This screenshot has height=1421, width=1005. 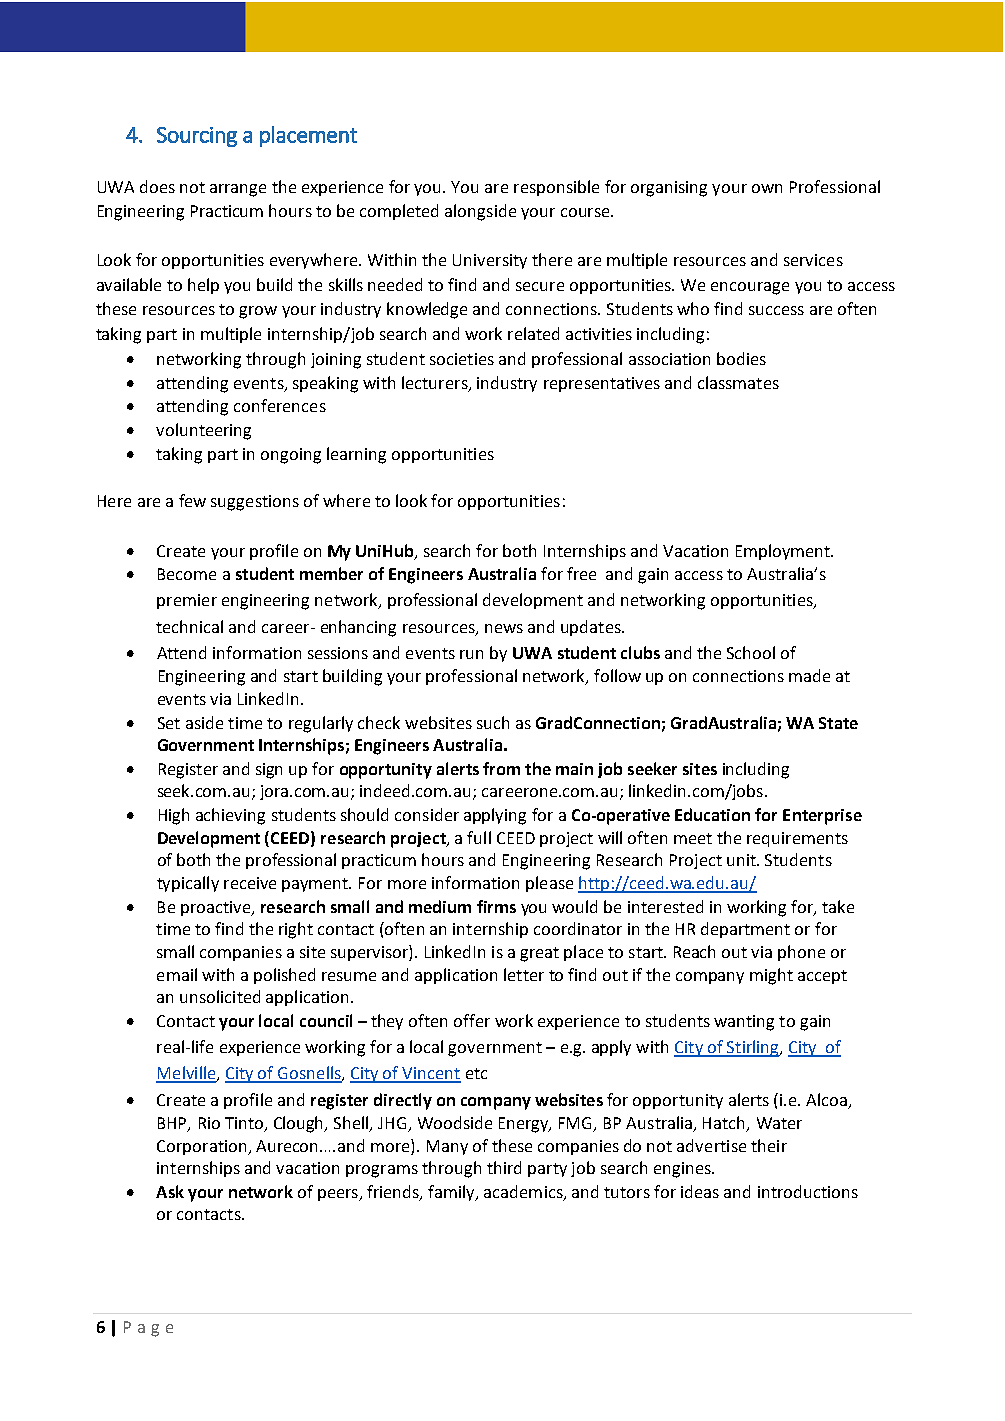 I want to click on State, so click(x=838, y=723).
